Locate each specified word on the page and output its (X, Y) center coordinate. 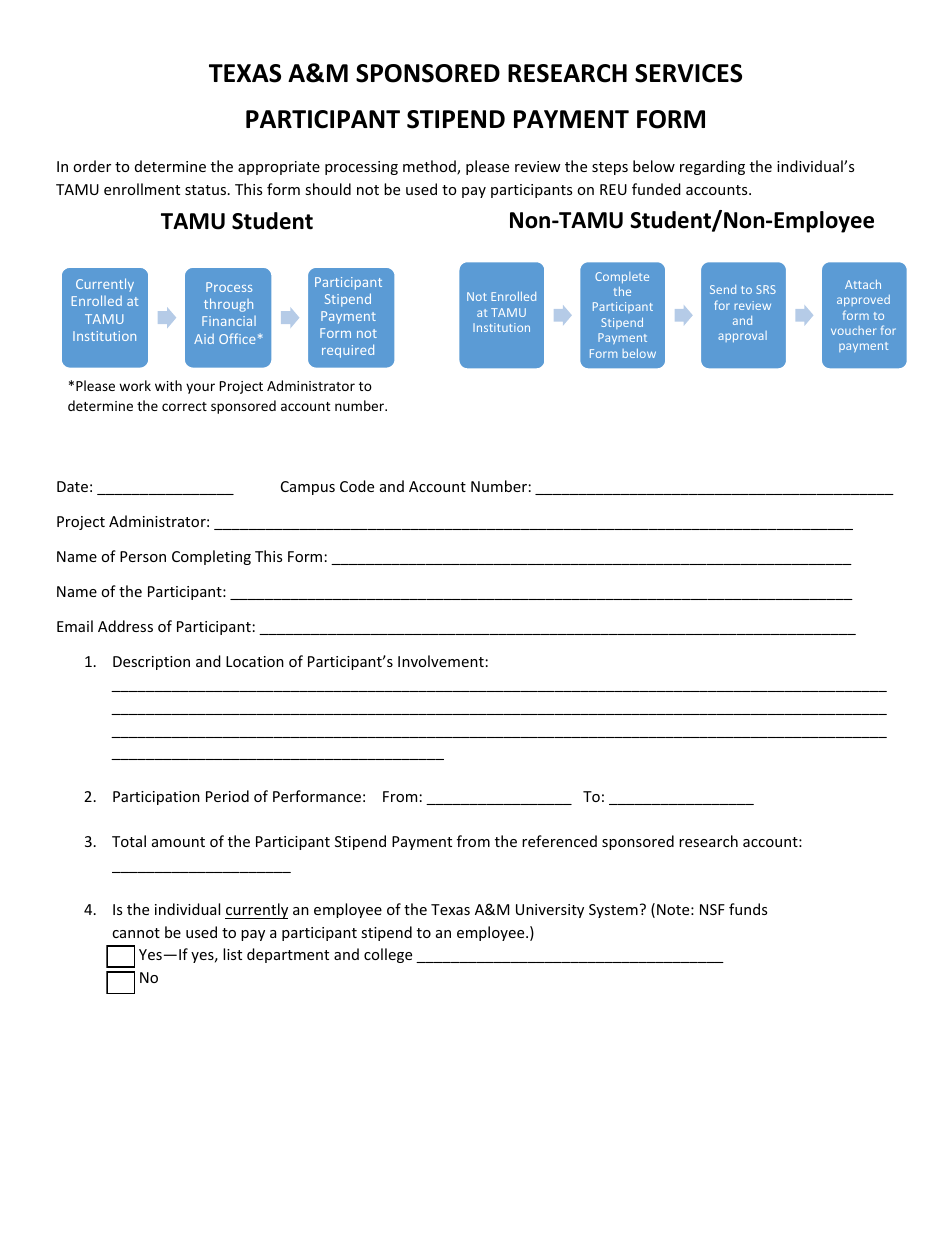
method (430, 167)
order (92, 166)
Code (357, 486)
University (550, 911)
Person (143, 556)
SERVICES (688, 73)
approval (742, 336)
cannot (136, 933)
